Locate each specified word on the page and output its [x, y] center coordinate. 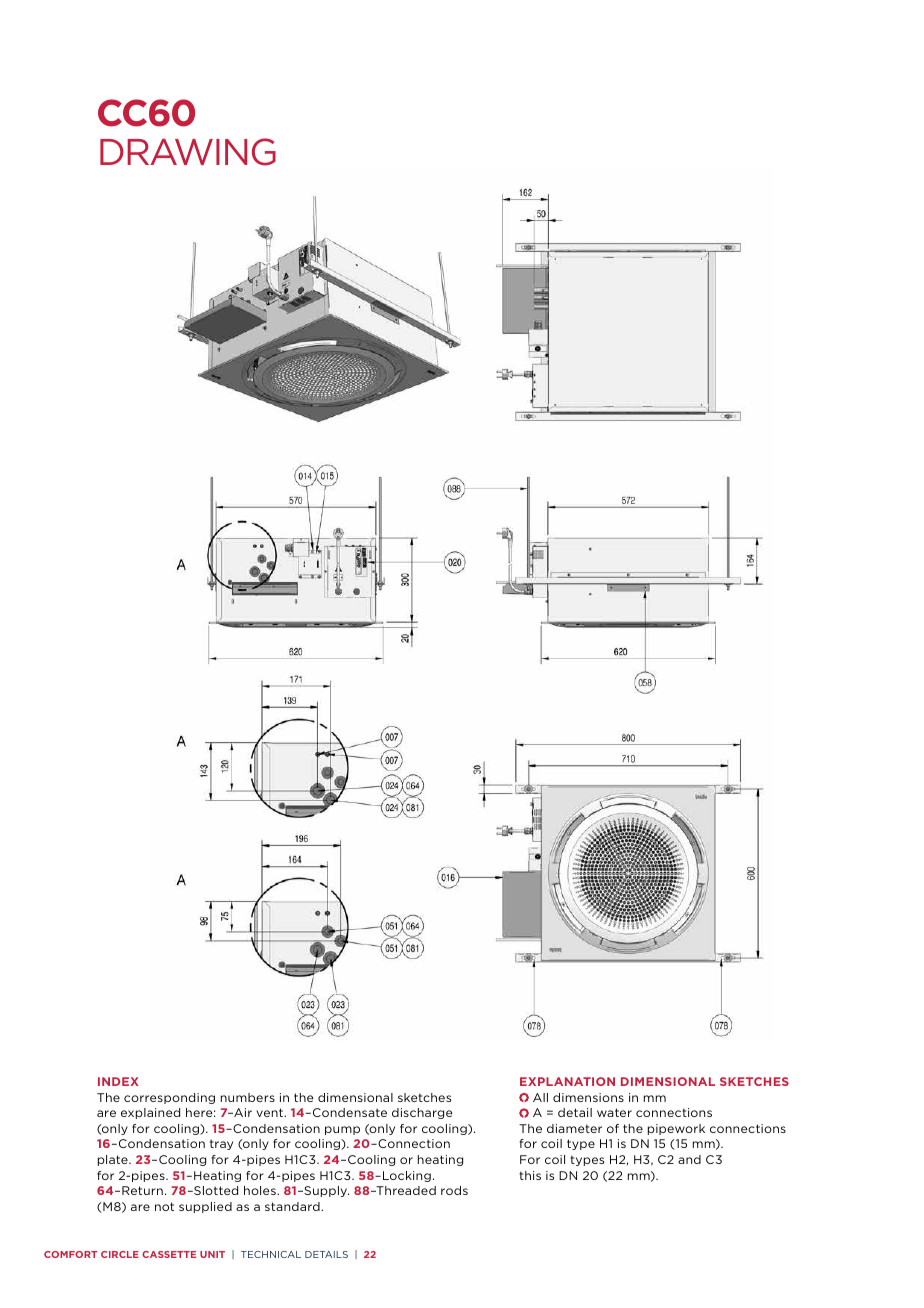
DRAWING [188, 152]
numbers [248, 1097]
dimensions [588, 1097]
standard [293, 1206]
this [530, 1175]
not [164, 1206]
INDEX [118, 1081]
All [540, 1097]
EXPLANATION [567, 1081]
